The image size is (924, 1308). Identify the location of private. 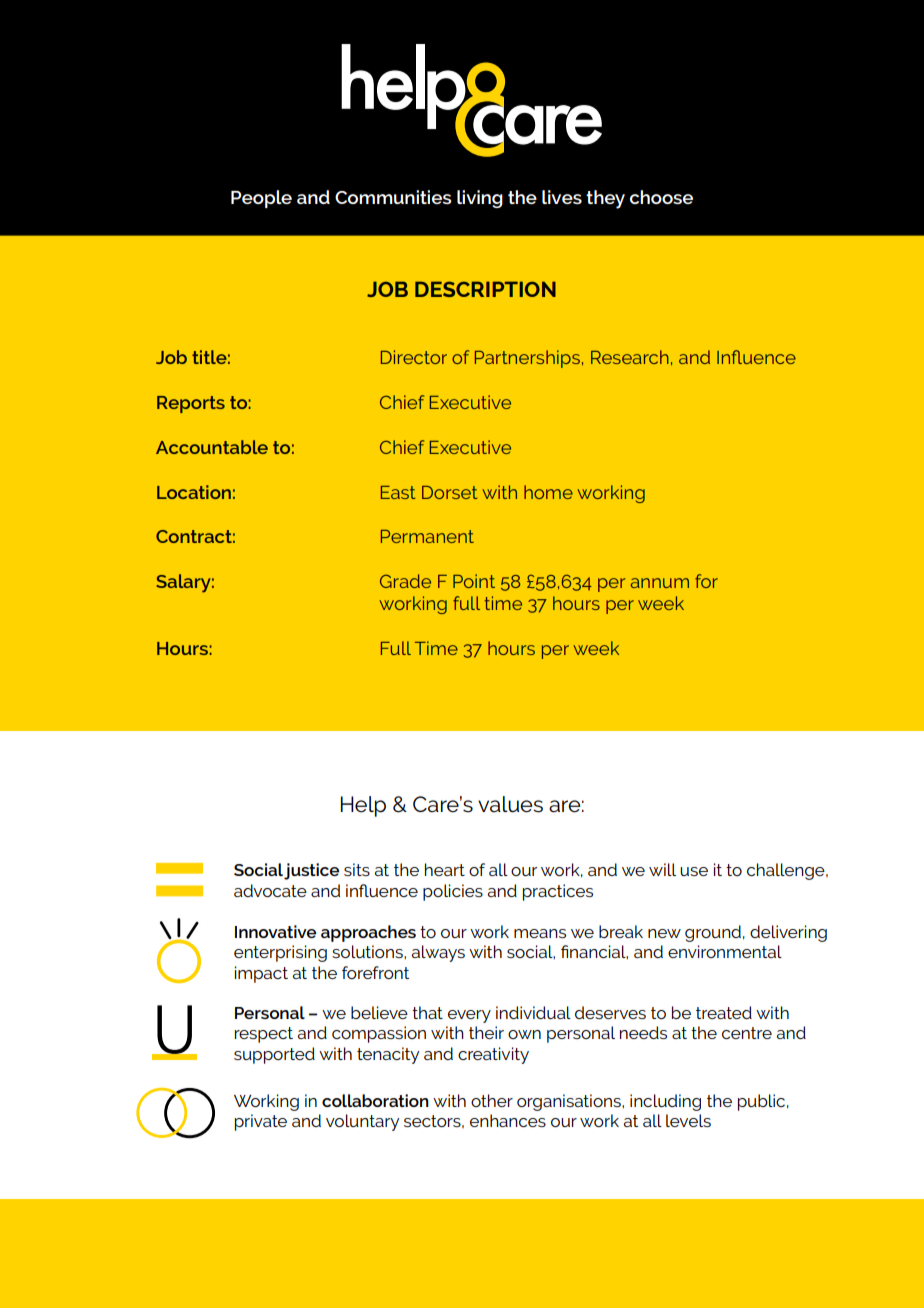
(261, 1122).
